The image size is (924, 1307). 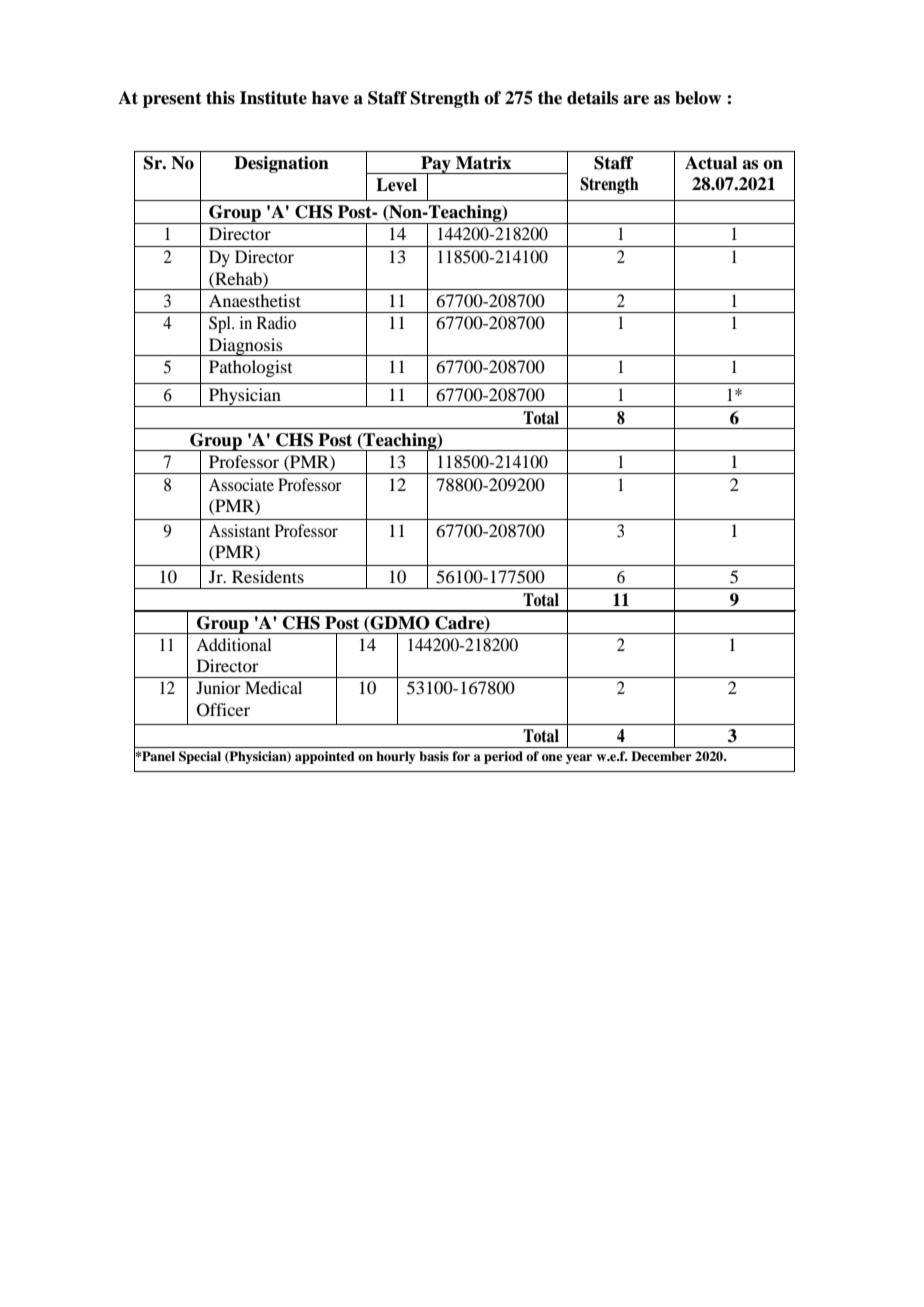 What do you see at coordinates (434, 756) in the screenshot?
I see `basis` at bounding box center [434, 756].
